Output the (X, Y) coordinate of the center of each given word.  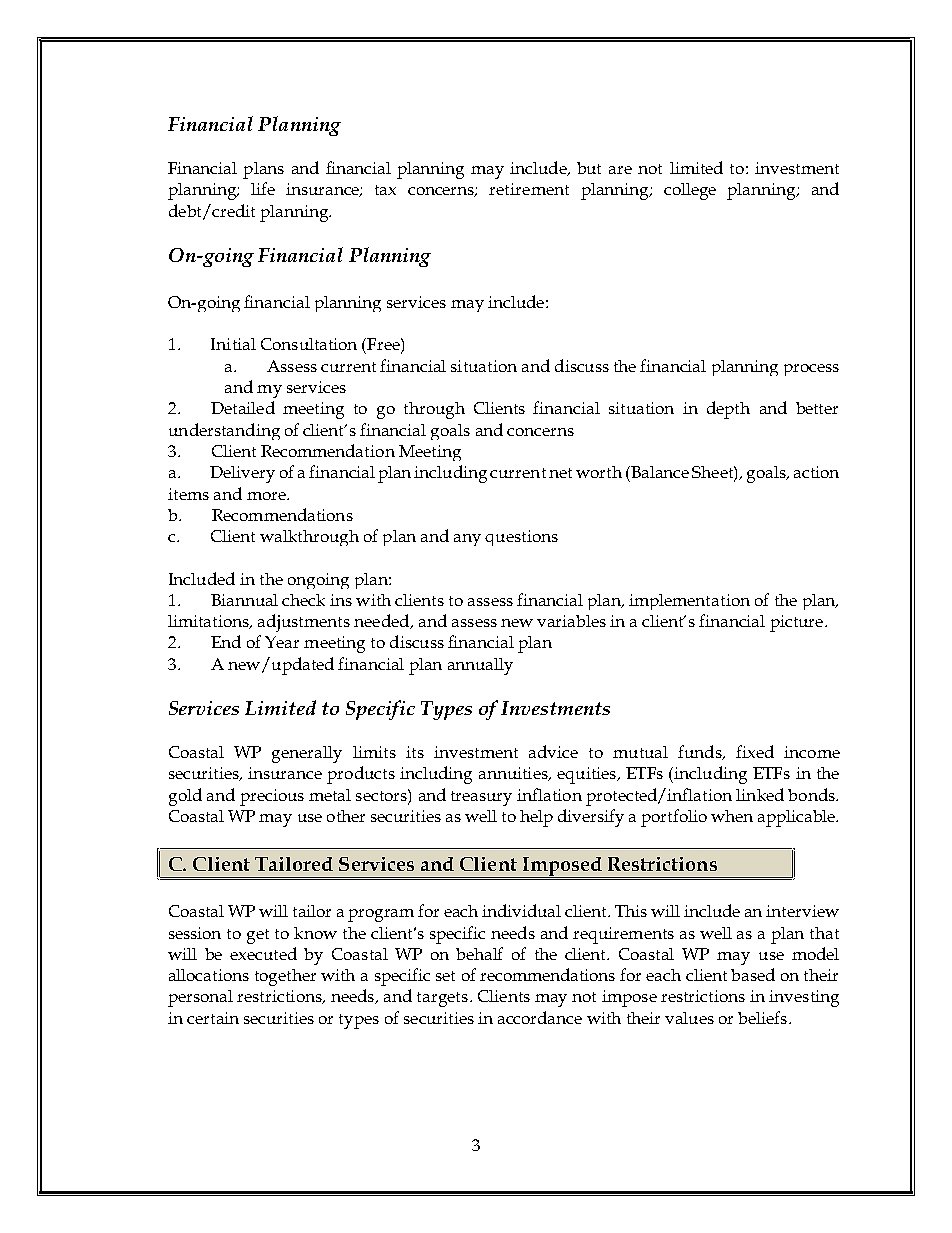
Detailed (243, 407)
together (285, 977)
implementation (689, 602)
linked (760, 794)
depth (728, 410)
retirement (529, 189)
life (263, 188)
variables (571, 621)
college (690, 191)
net (560, 473)
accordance (540, 1017)
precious (272, 797)
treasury (481, 798)
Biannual (244, 600)
